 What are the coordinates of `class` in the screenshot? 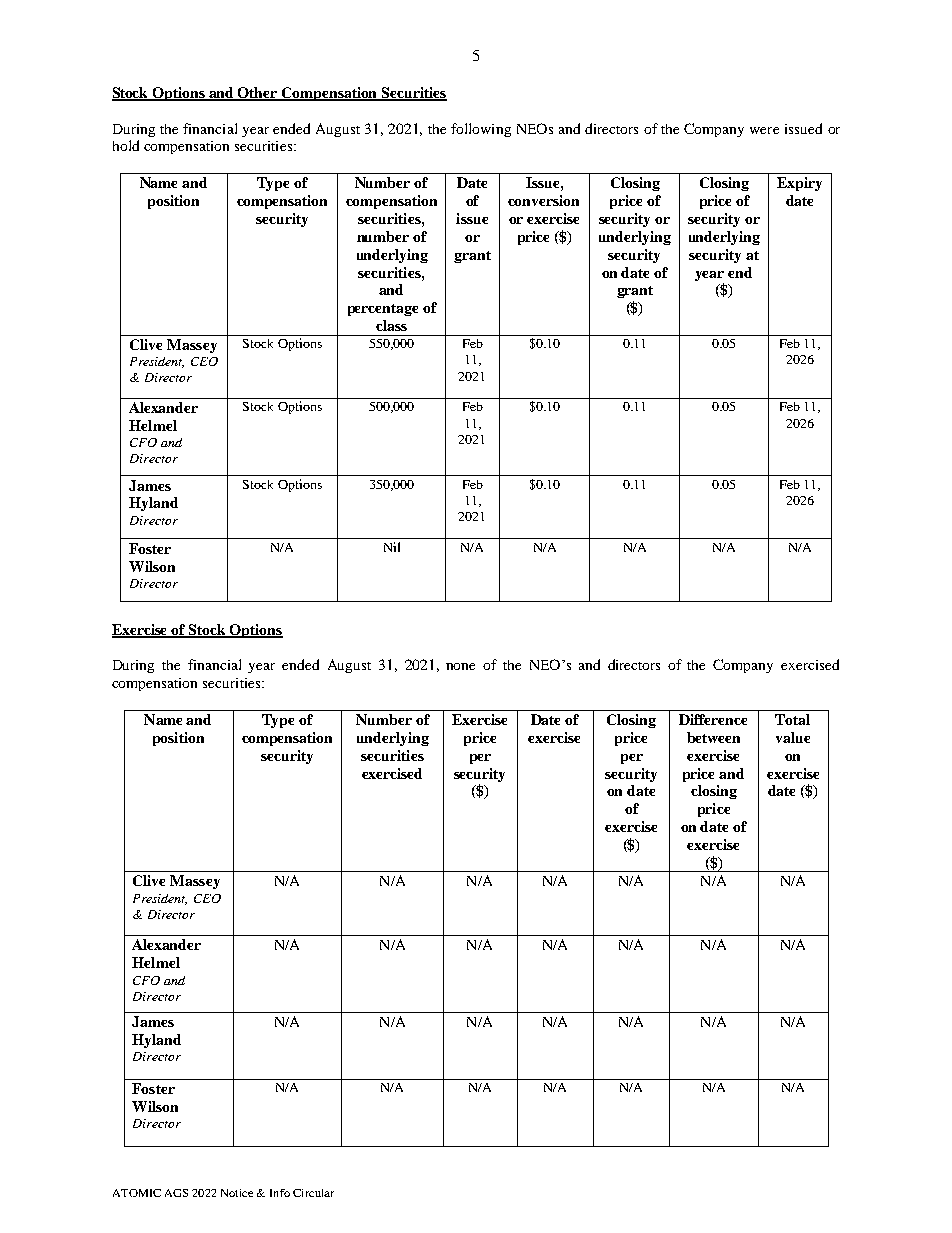 It's located at (391, 325).
